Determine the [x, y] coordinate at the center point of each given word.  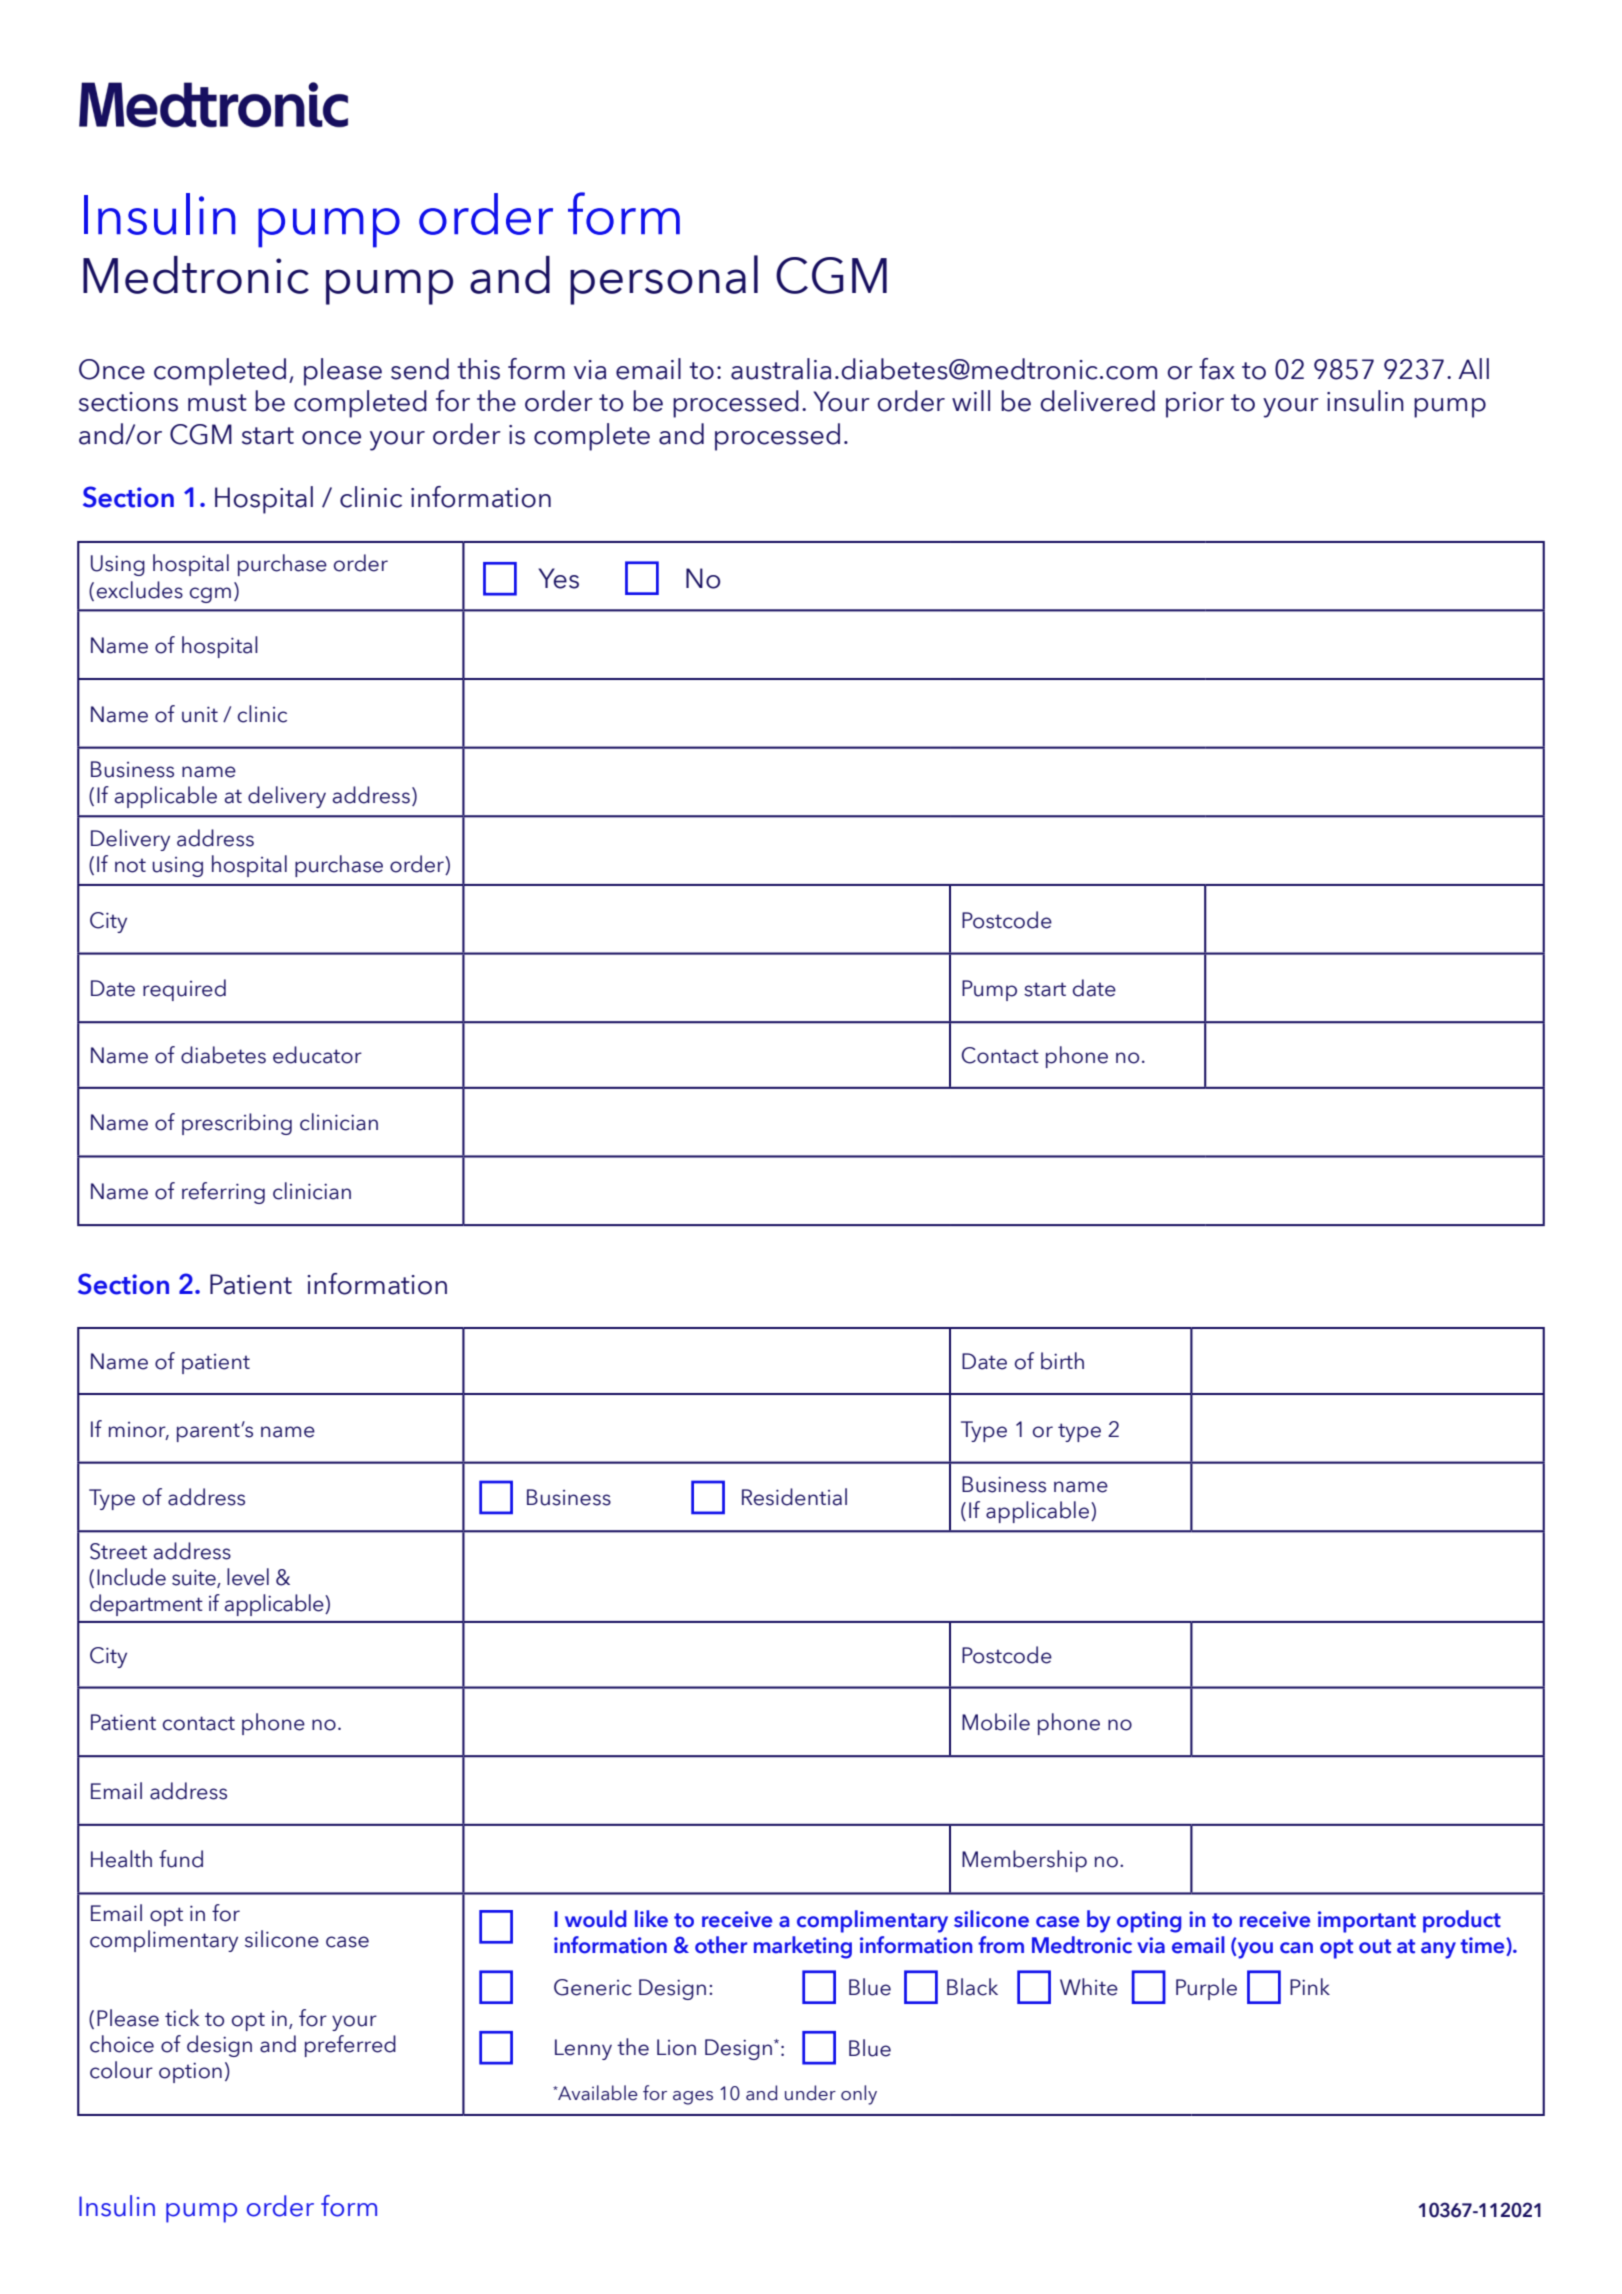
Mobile [996, 1722]
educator [317, 1055]
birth [1062, 1361]
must [217, 403]
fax [1217, 369]
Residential [794, 1497]
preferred [350, 2046]
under [810, 2093]
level [248, 1577]
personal [664, 280]
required [184, 990]
